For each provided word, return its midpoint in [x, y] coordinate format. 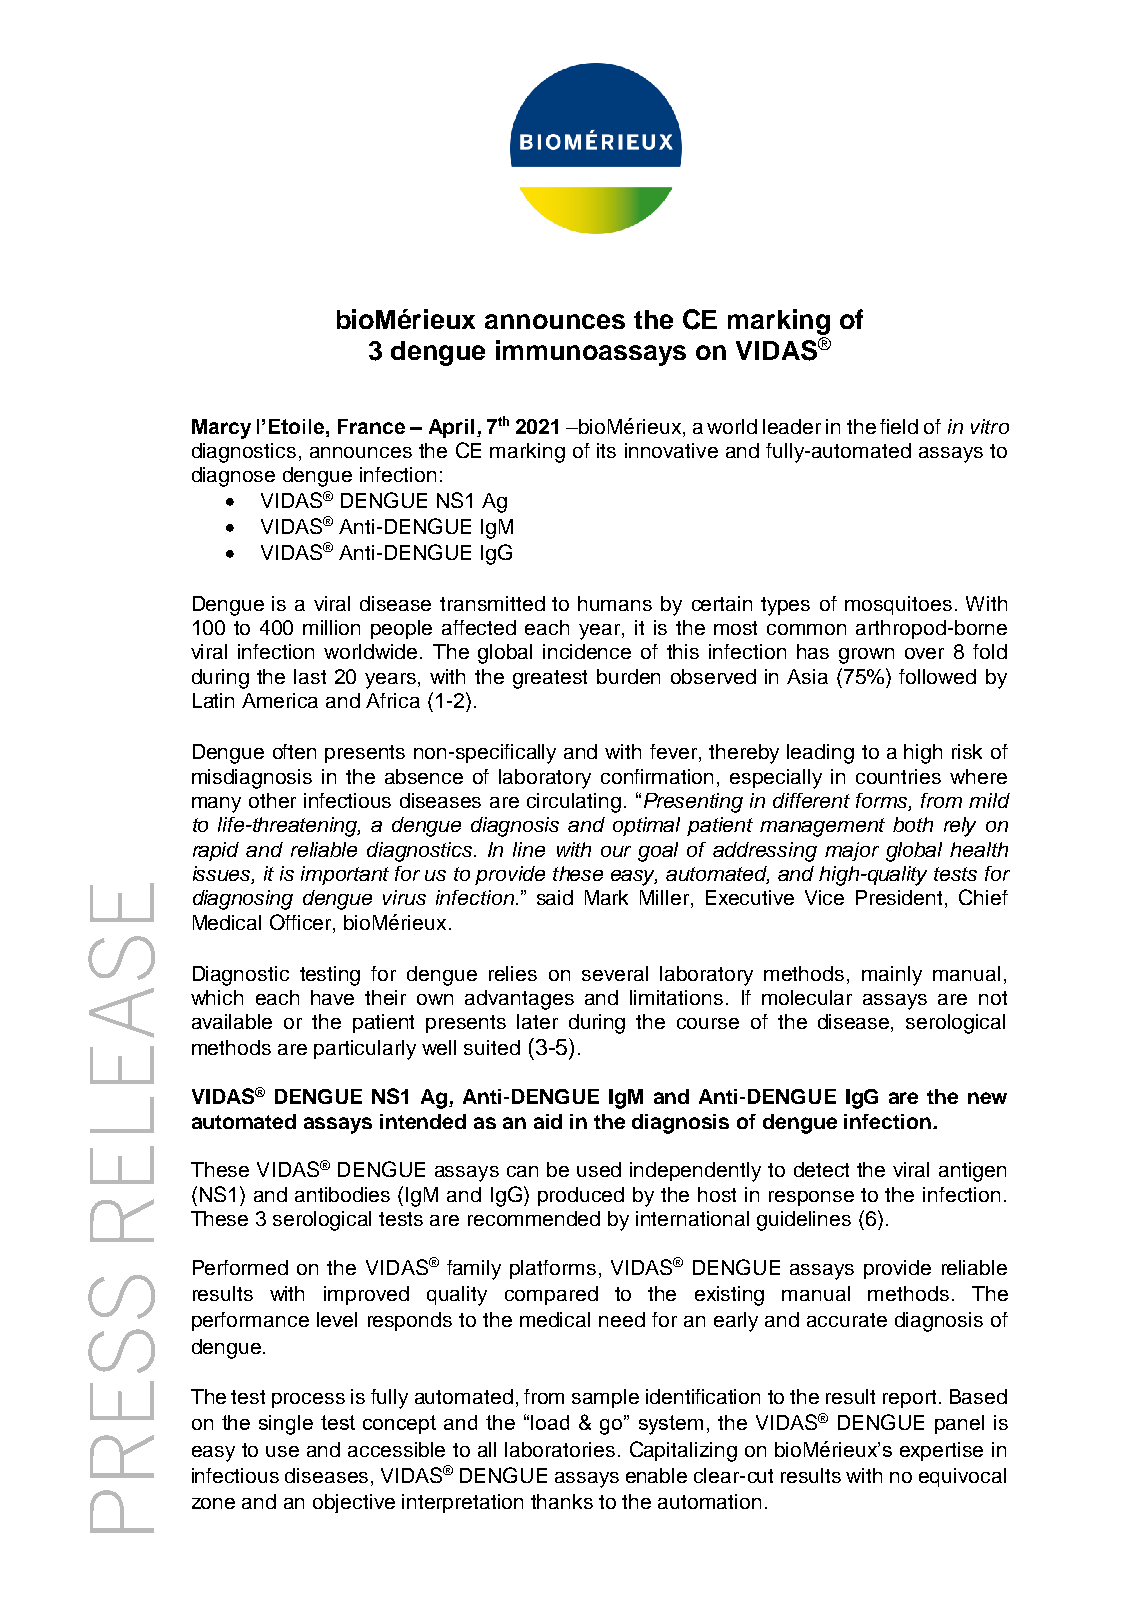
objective [354, 1503]
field [899, 426]
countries [898, 776]
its [606, 450]
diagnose [233, 477]
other [272, 800]
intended [423, 1121]
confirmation [657, 776]
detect [821, 1169]
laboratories [560, 1449]
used [599, 1169]
